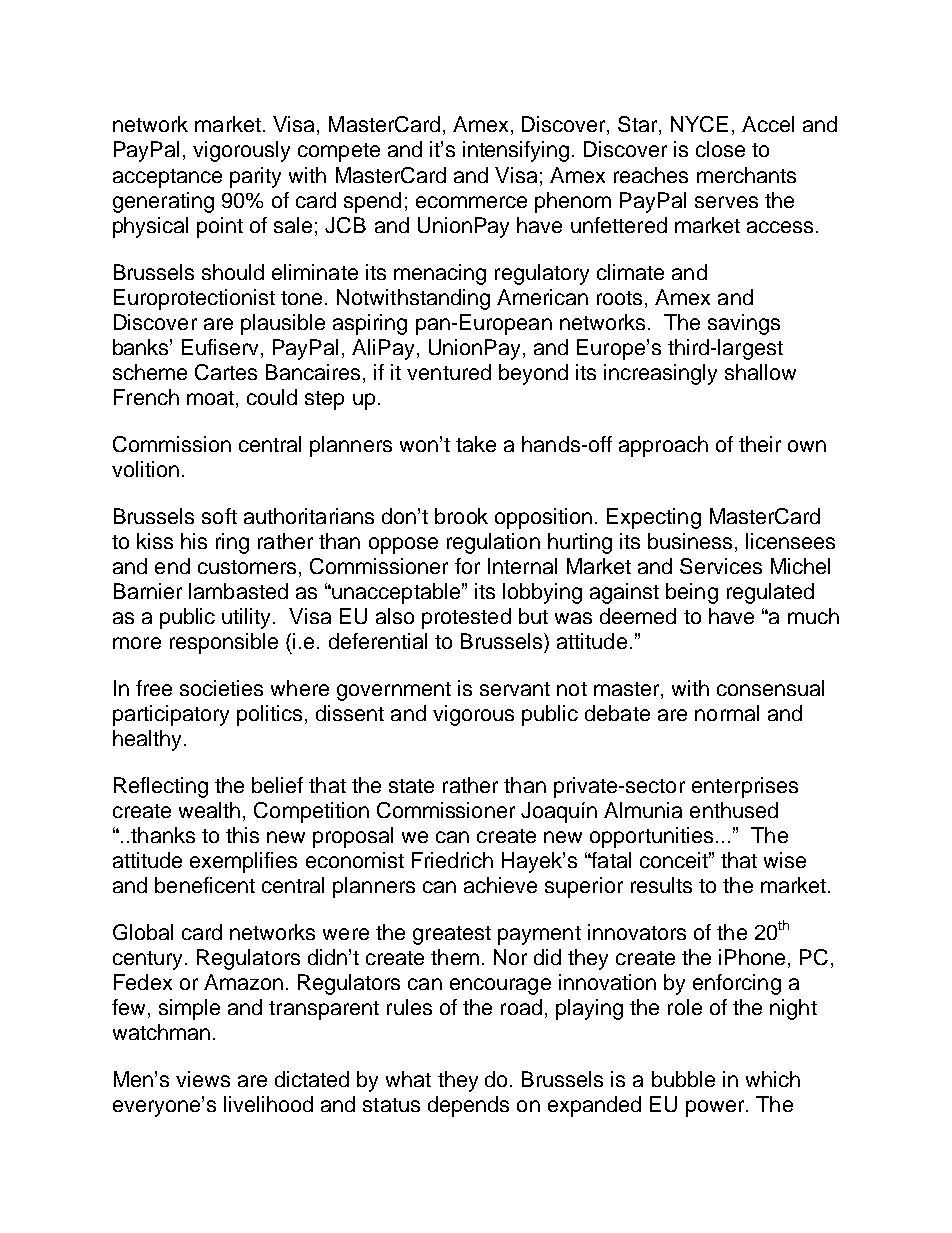  What do you see at coordinates (760, 372) in the screenshot?
I see `shallow` at bounding box center [760, 372].
